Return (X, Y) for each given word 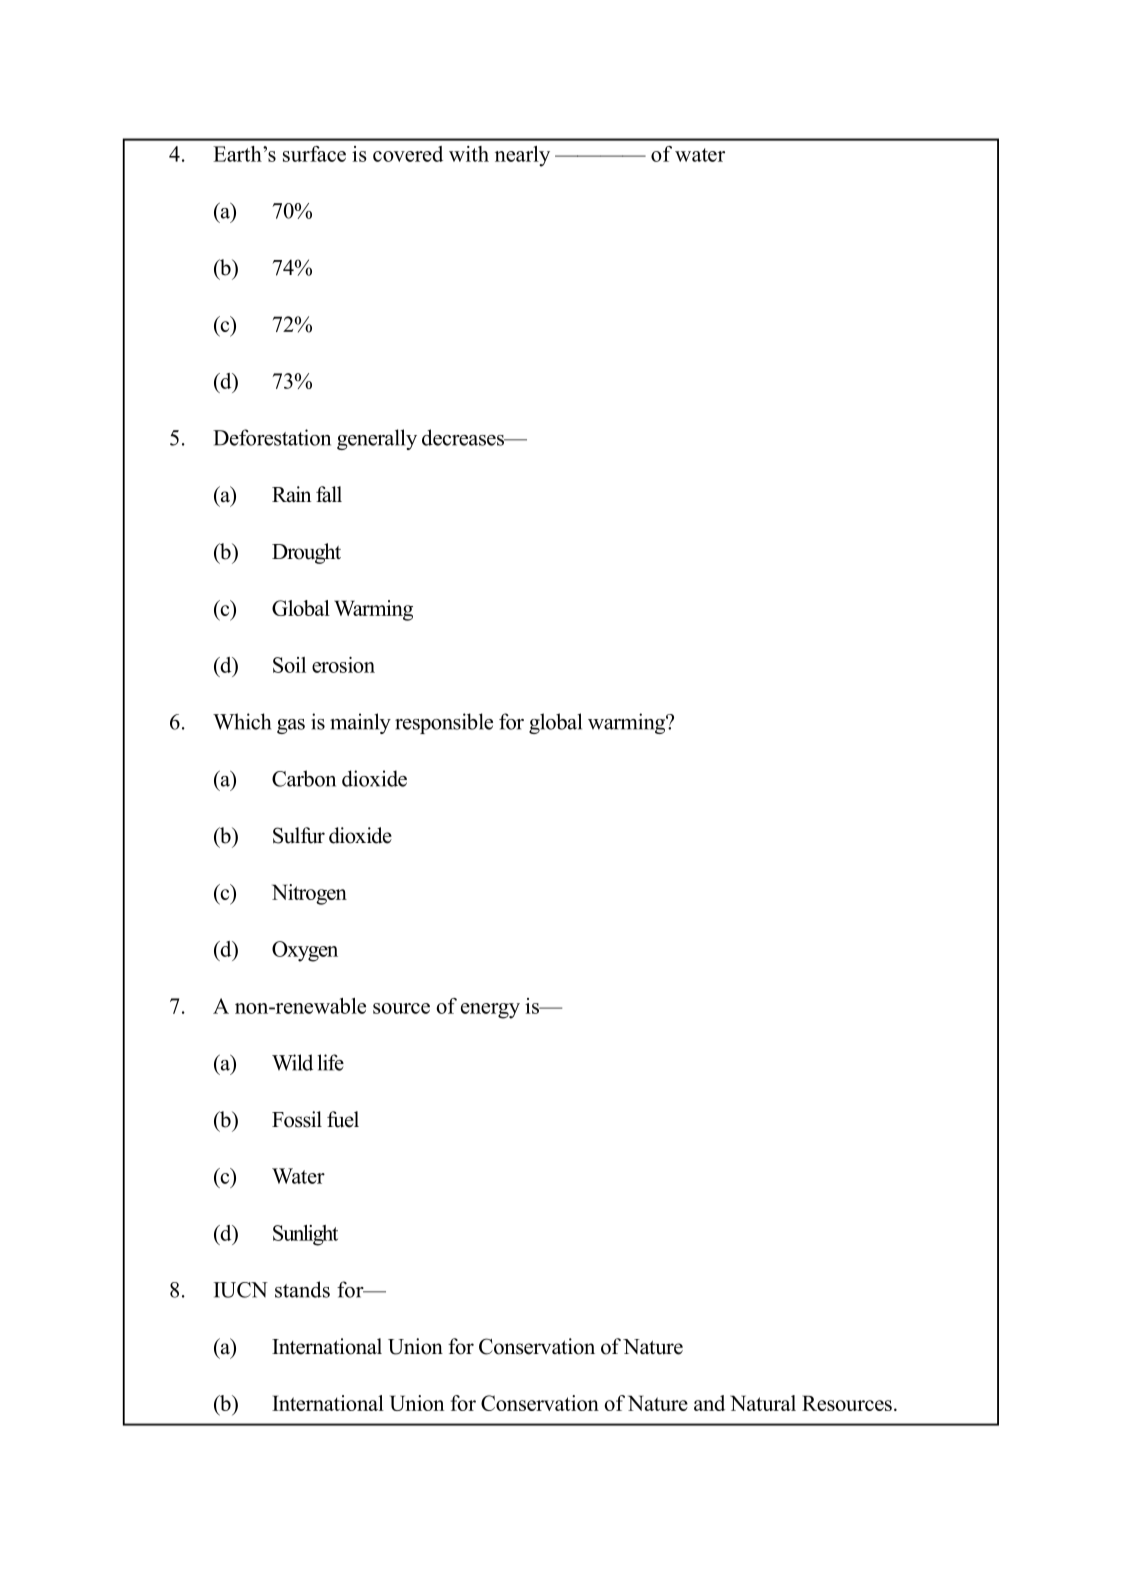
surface (314, 154)
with (469, 154)
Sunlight (305, 1235)
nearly (522, 156)
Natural (763, 1403)
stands (302, 1289)
